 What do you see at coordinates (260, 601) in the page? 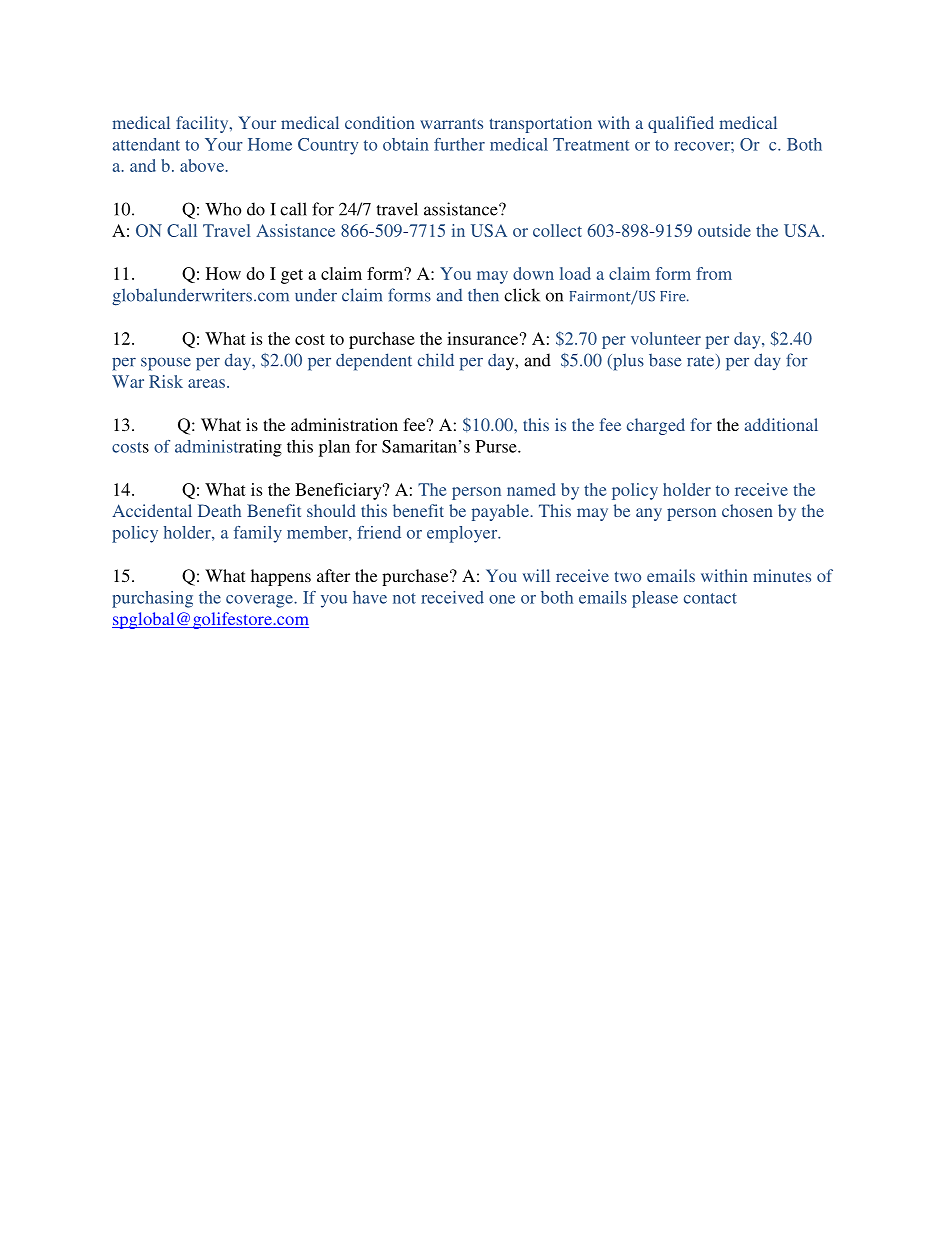
I see `coverage` at bounding box center [260, 601].
